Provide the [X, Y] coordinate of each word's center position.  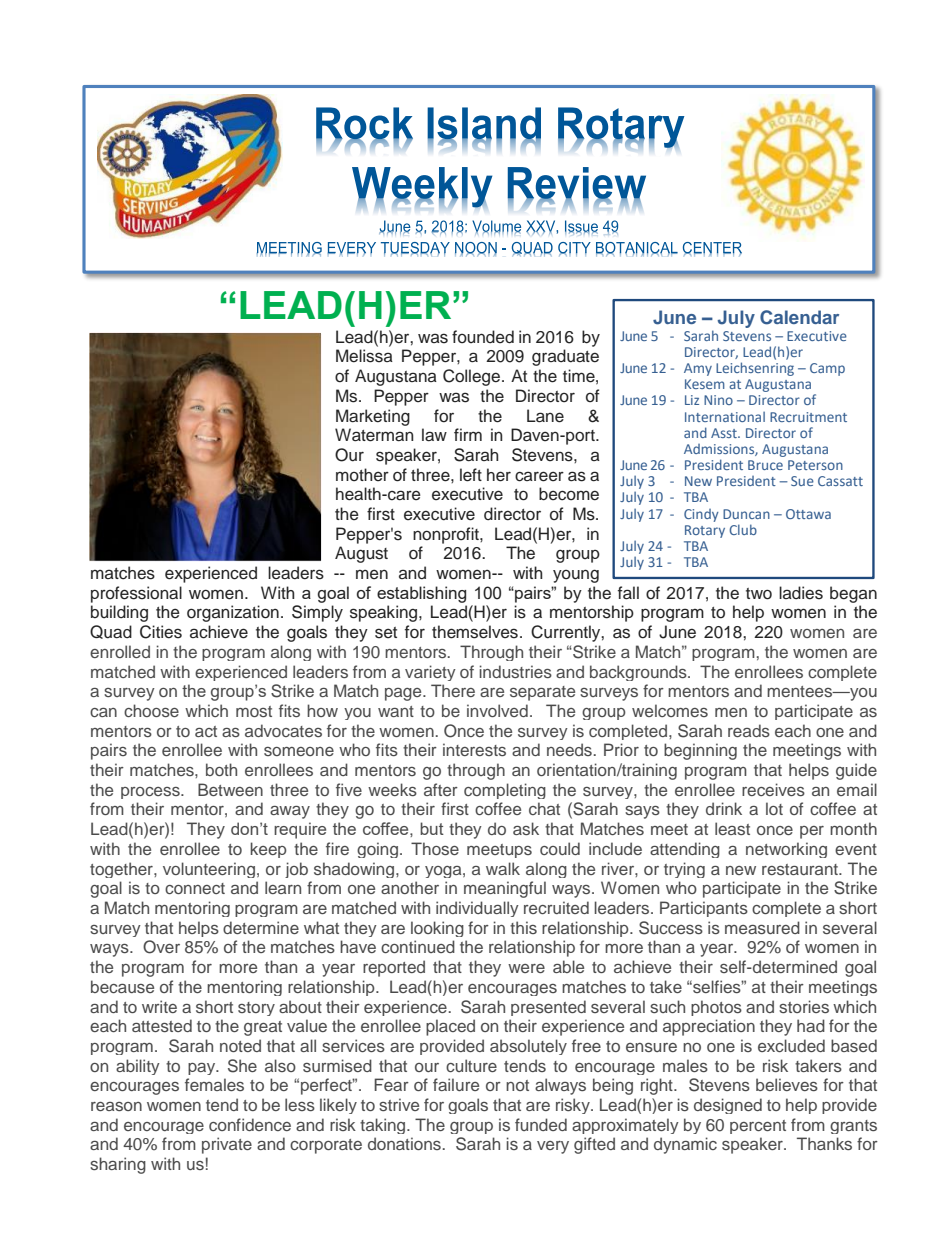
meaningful [505, 889]
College [473, 377]
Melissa [364, 356]
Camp [827, 369]
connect [195, 888]
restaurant [801, 869]
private [227, 1145]
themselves [475, 632]
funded [541, 1124]
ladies [801, 593]
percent [758, 1127]
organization [233, 613]
